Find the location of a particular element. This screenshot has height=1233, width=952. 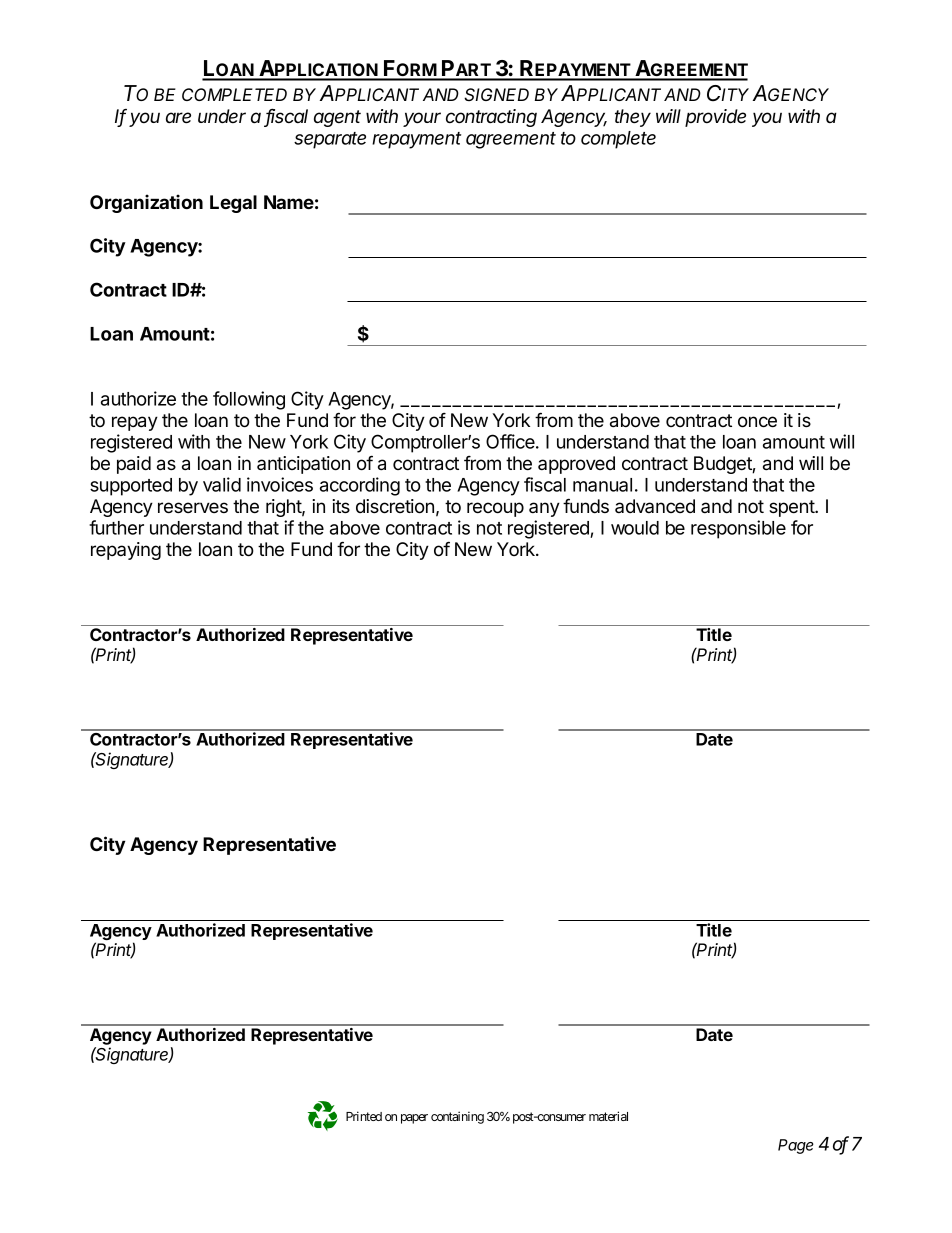

reserves is located at coordinates (193, 507).
